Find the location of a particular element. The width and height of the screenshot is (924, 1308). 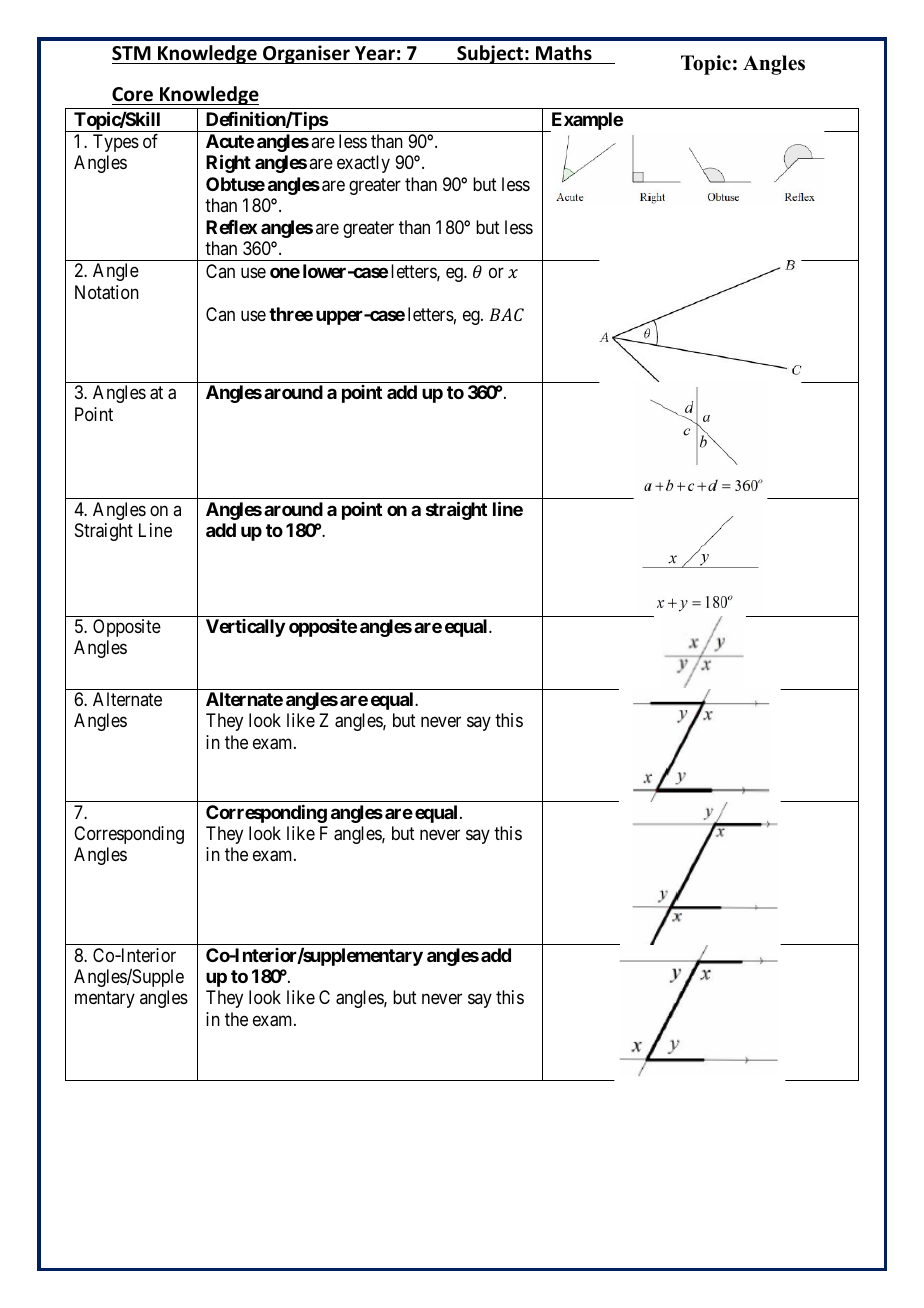

Reflex is located at coordinates (231, 227).
